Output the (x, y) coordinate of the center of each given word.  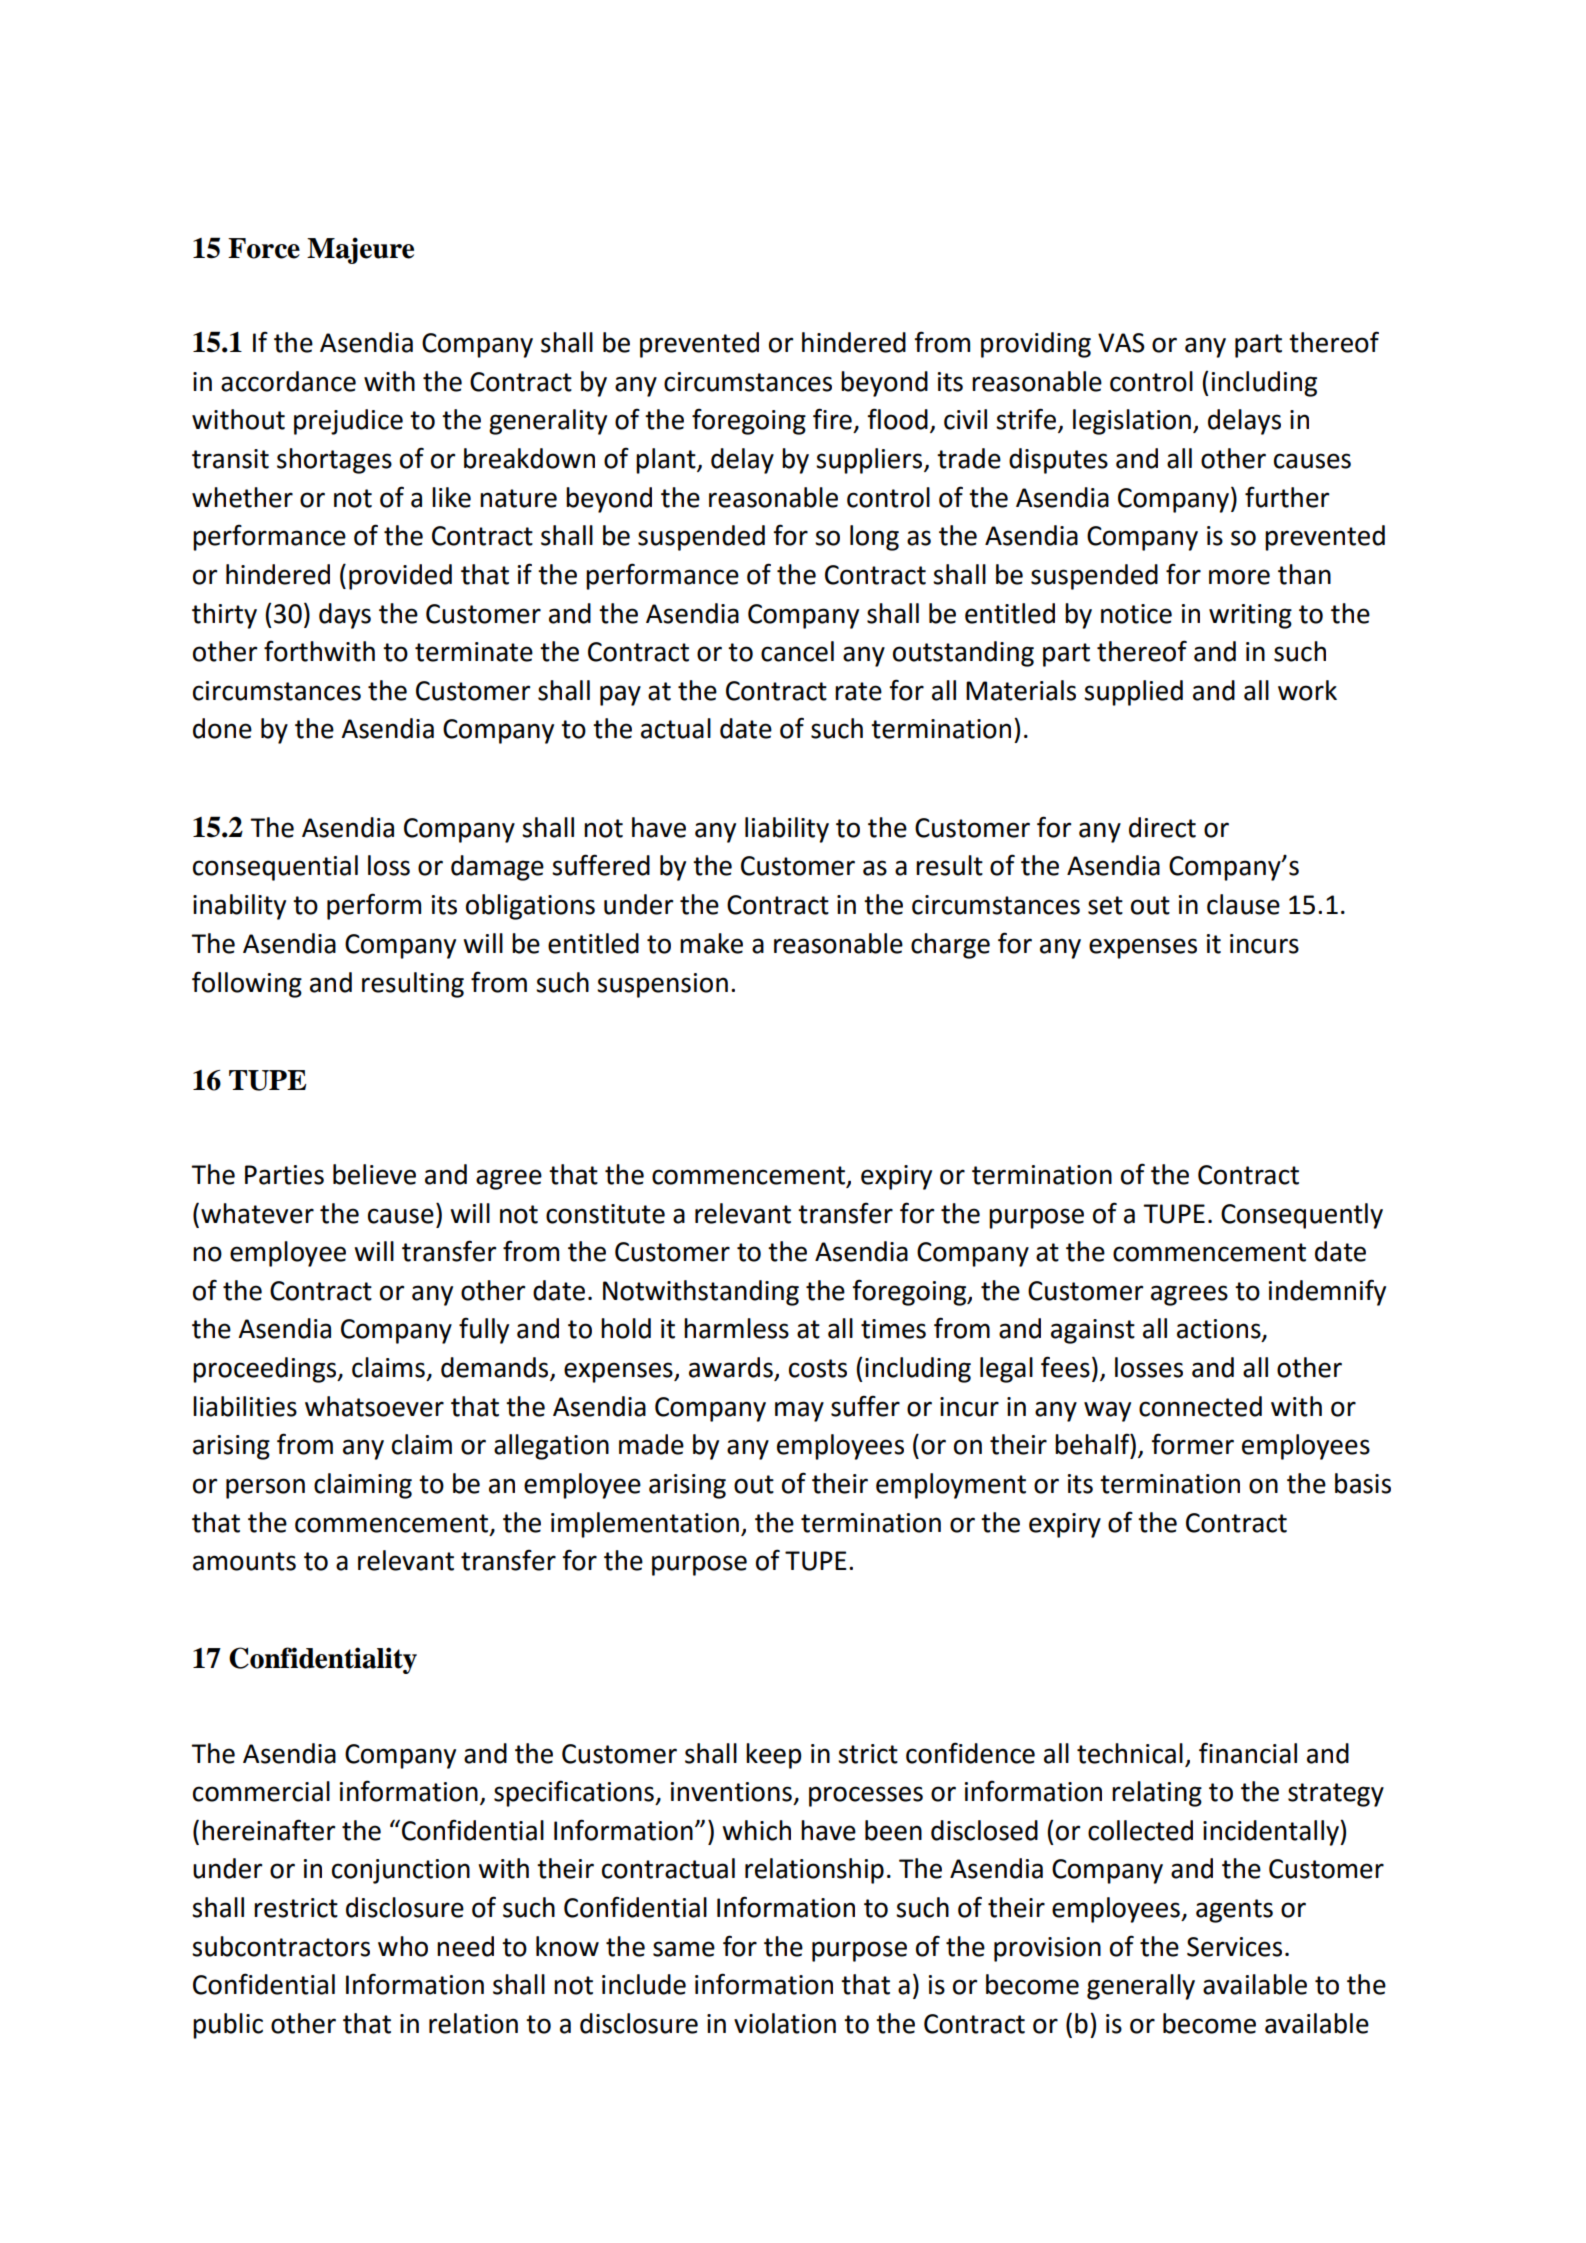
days (345, 616)
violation (785, 2023)
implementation (645, 1525)
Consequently (1302, 1216)
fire (832, 419)
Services (1234, 1947)
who (403, 1946)
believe (374, 1174)
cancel (797, 651)
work (1307, 690)
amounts (244, 1561)
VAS (1121, 343)
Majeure (360, 250)
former (1192, 1444)
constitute (605, 1214)
